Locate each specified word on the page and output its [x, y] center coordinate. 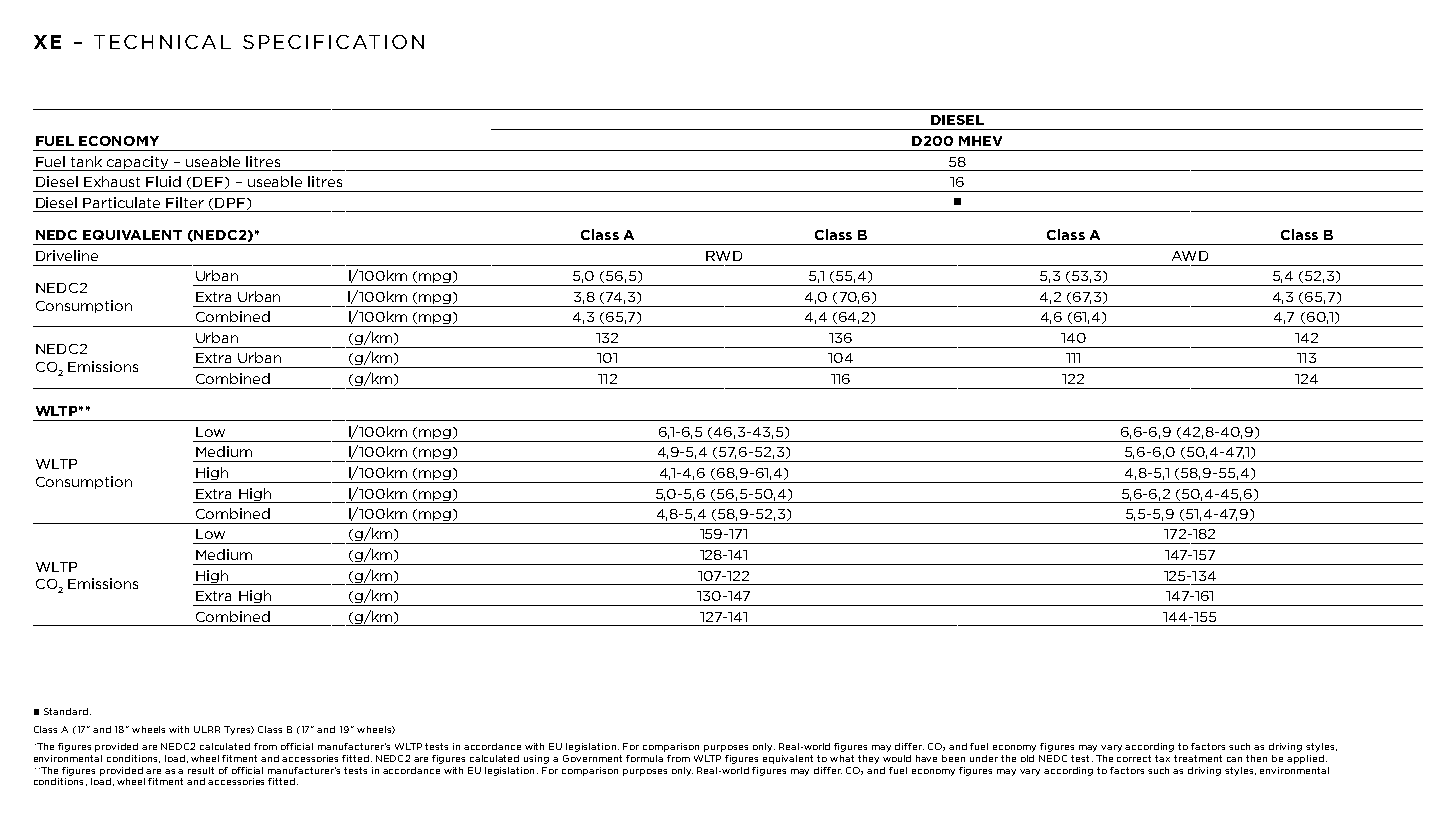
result [201, 770]
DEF [209, 183]
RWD [724, 256]
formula [644, 758]
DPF [230, 203]
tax [1162, 758]
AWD [1190, 256]
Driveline [67, 255]
